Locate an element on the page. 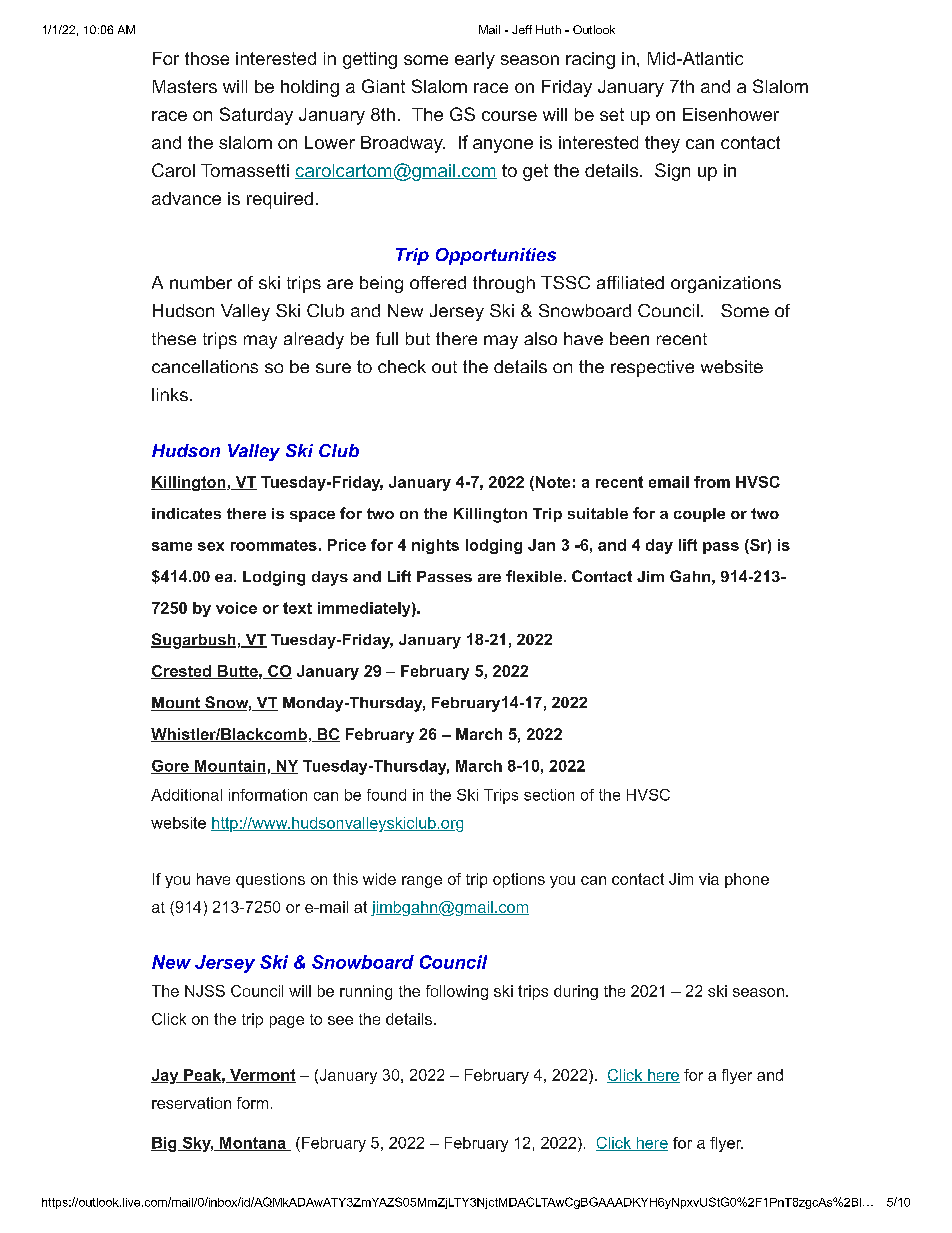 The width and height of the page is (952, 1233). check is located at coordinates (402, 366).
